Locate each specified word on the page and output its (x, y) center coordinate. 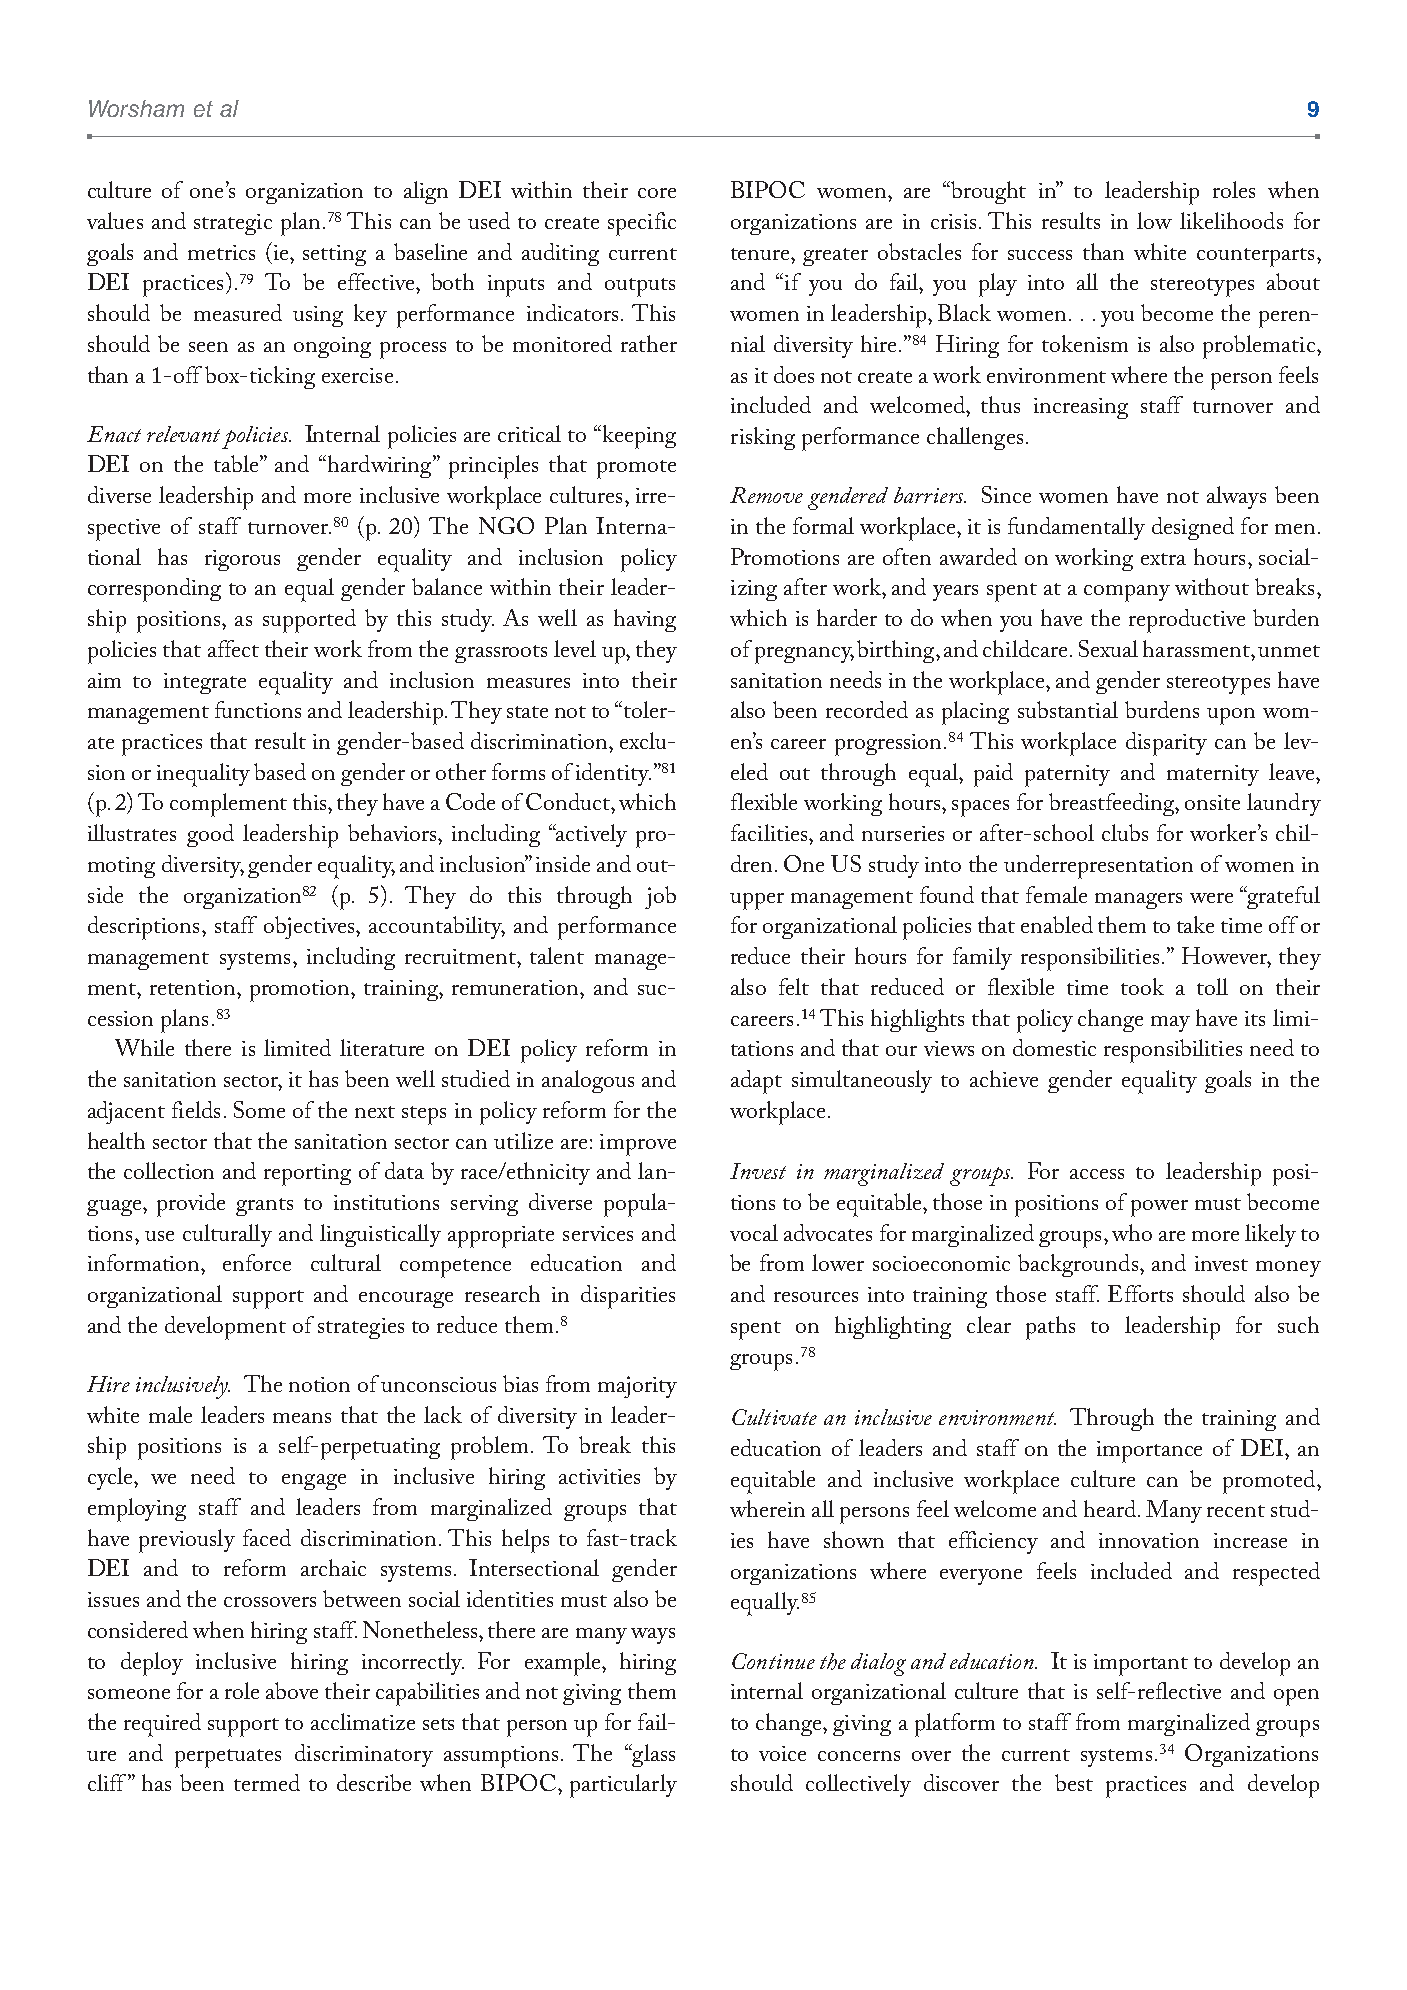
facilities (770, 832)
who (1132, 1232)
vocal (754, 1232)
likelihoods (1231, 220)
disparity (1166, 744)
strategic (233, 224)
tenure (761, 254)
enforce (257, 1262)
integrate (205, 683)
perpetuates (228, 1758)
